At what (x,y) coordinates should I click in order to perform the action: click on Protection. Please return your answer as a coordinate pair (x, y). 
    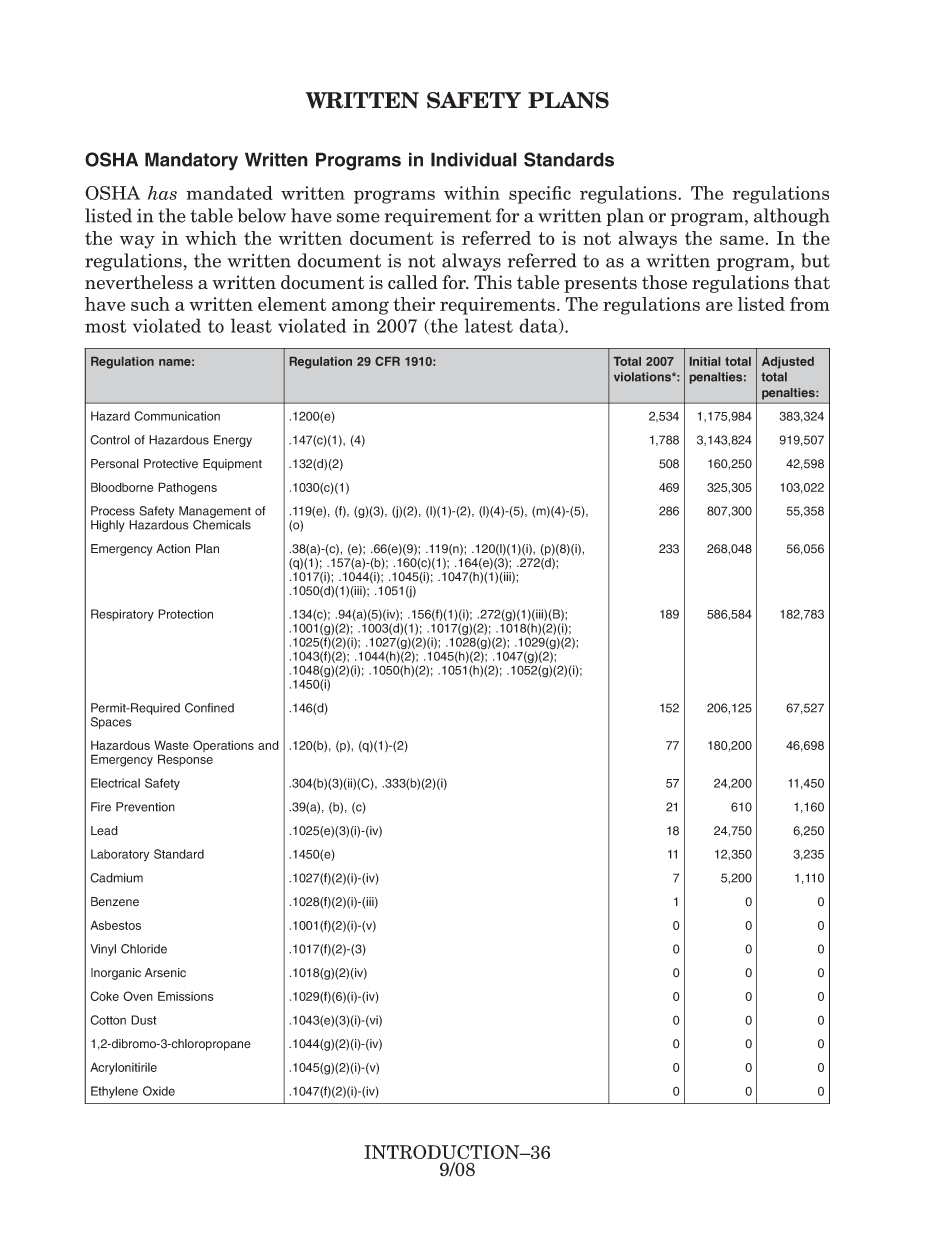
    Looking at the image, I should click on (185, 614).
